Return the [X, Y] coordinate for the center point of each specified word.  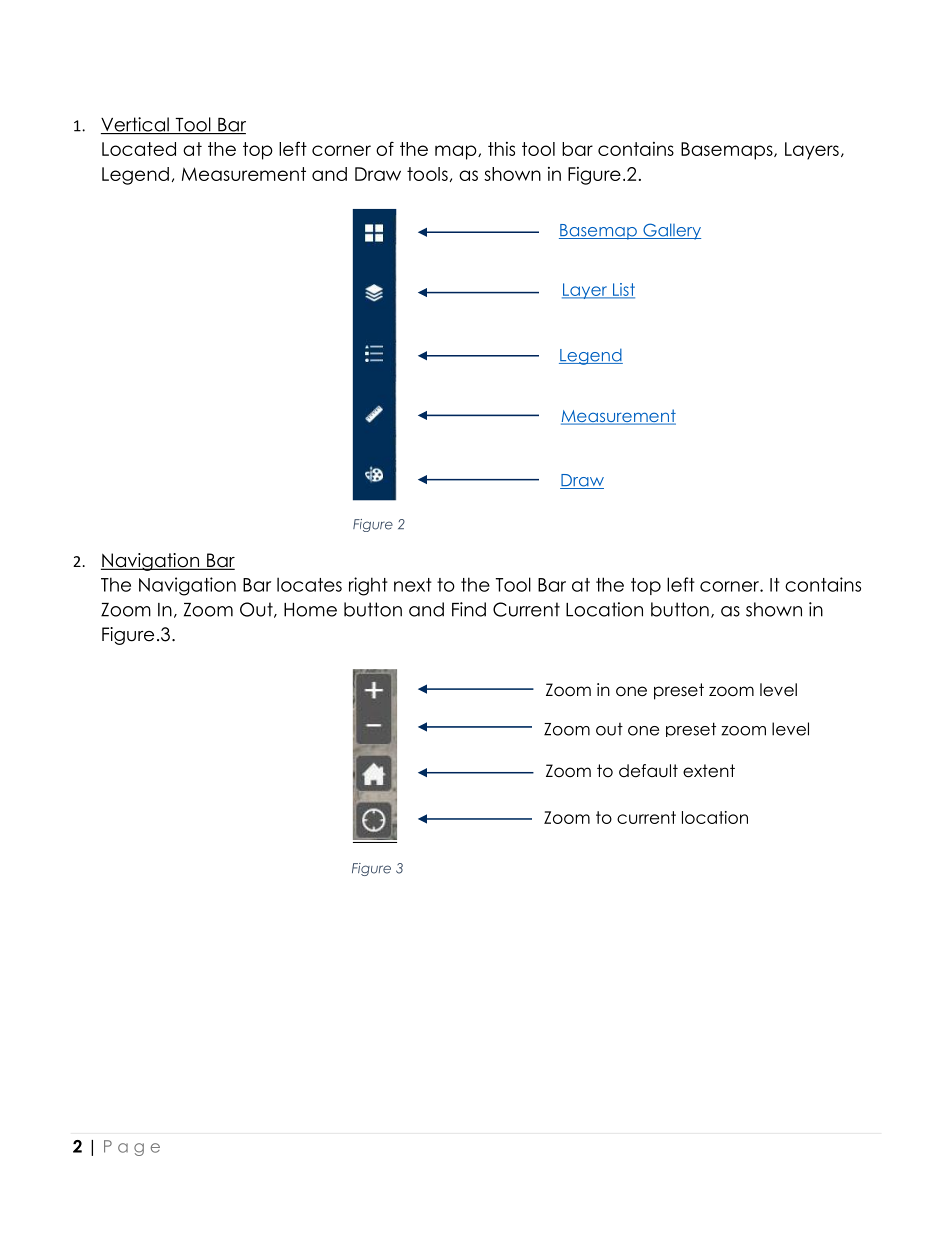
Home [310, 610]
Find [469, 609]
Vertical [136, 125]
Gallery [671, 231]
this [501, 149]
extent [709, 771]
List [622, 290]
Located [139, 149]
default [648, 771]
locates [309, 584]
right [368, 586]
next [413, 585]
